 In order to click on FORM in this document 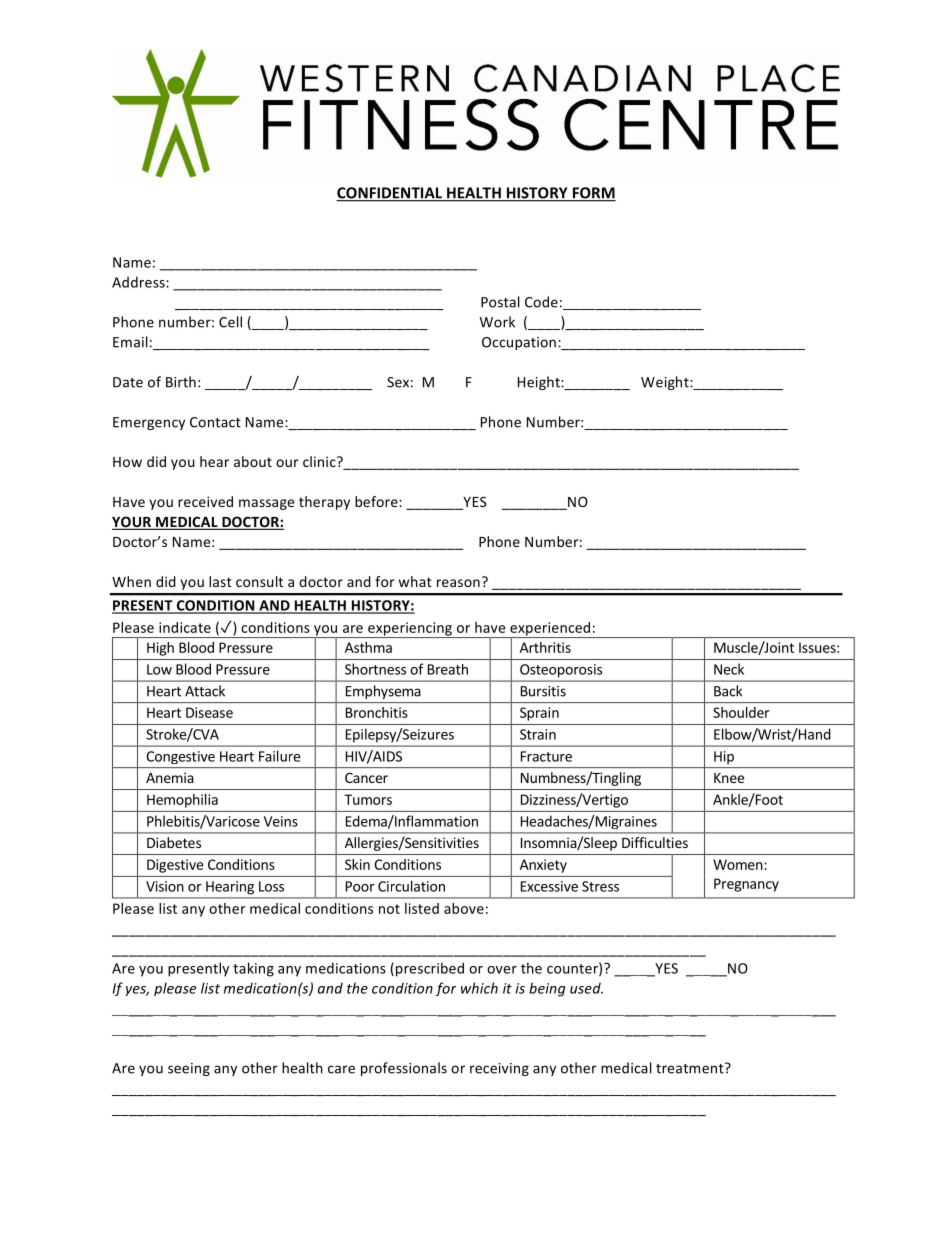, I will do `click(593, 194)`.
